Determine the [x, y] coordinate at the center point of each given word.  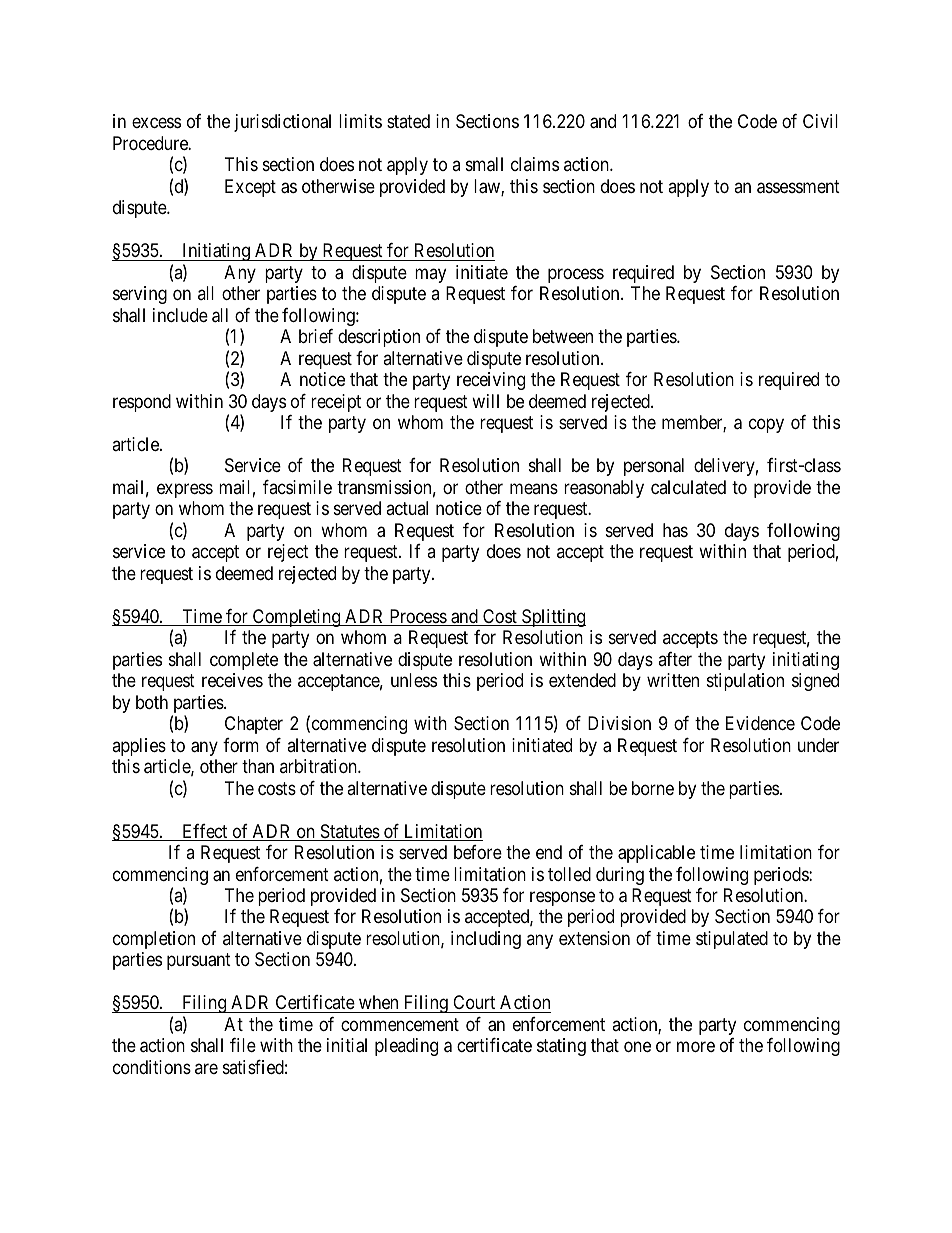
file [243, 1045]
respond [142, 403]
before [478, 852]
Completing [297, 618]
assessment [798, 187]
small [484, 164]
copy [766, 426]
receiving [491, 381]
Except [250, 188]
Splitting [553, 618]
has [675, 530]
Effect [205, 832]
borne [653, 788]
